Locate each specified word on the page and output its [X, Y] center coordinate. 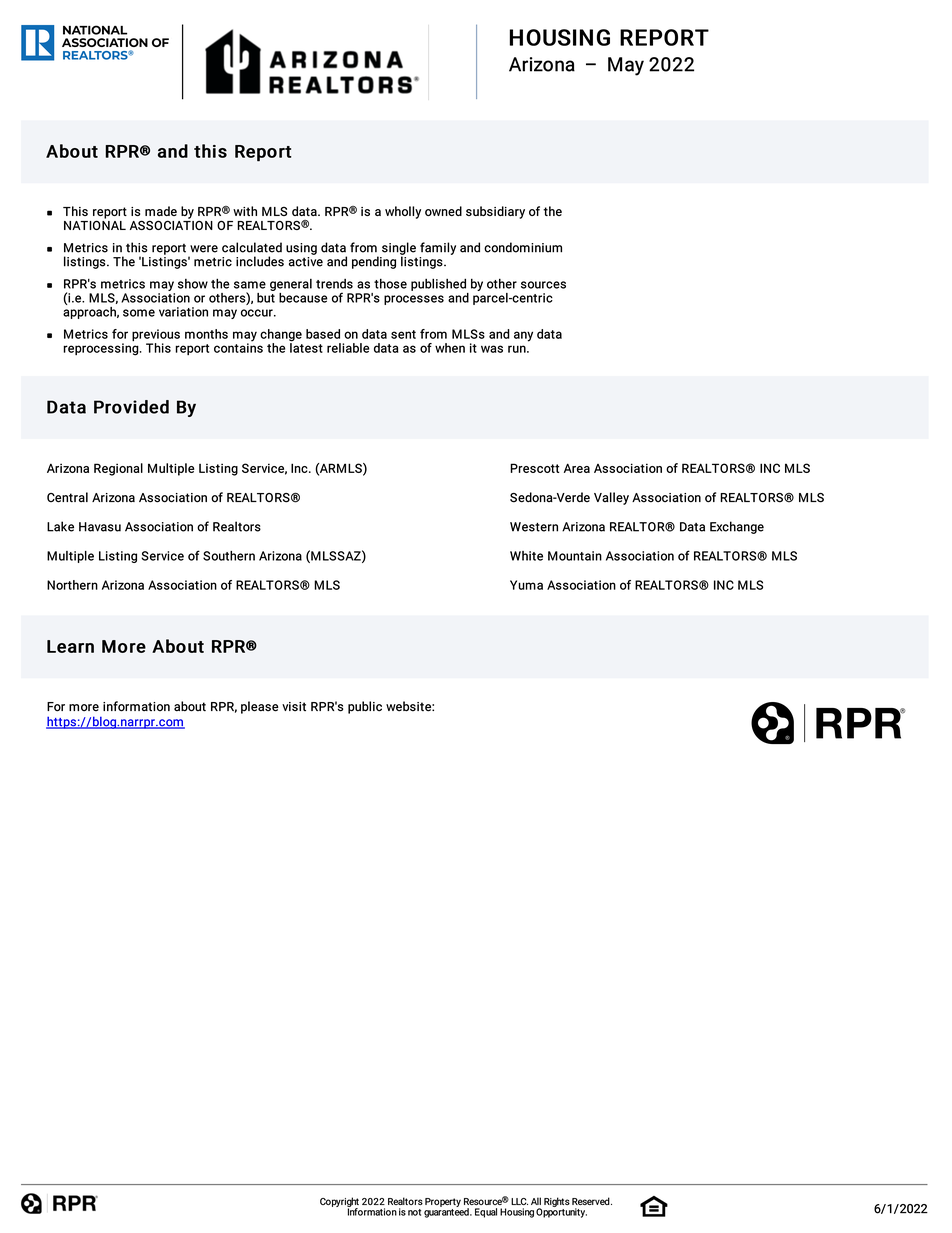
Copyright [339, 1203]
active [306, 260]
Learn [70, 646]
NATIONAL [95, 224]
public [365, 707]
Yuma [526, 585]
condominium [523, 247]
